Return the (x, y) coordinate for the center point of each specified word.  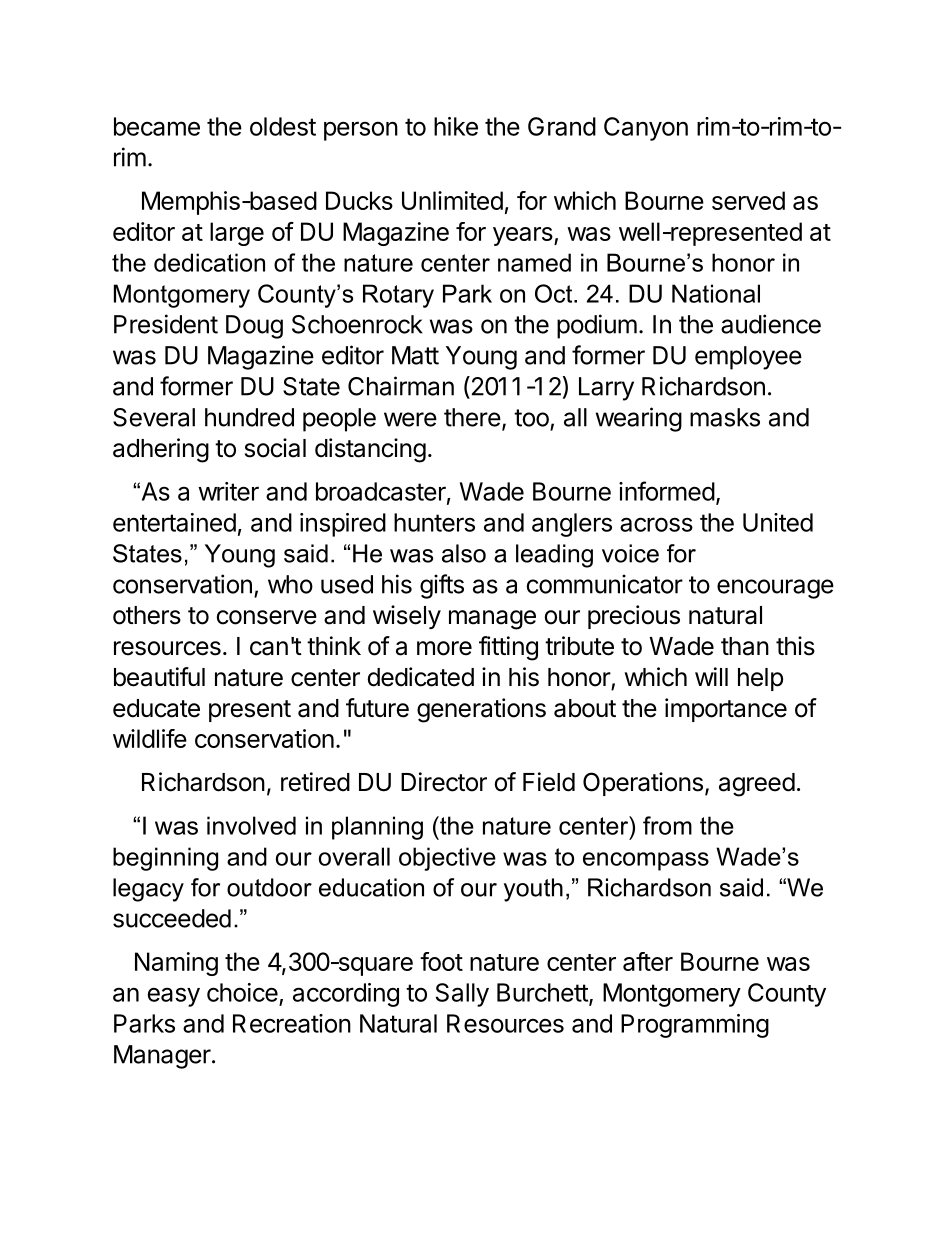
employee (748, 358)
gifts (442, 586)
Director (444, 782)
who (290, 584)
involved (251, 825)
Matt (415, 355)
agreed (757, 785)
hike (456, 126)
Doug (254, 327)
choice (242, 992)
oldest (283, 126)
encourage (775, 589)
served (748, 200)
